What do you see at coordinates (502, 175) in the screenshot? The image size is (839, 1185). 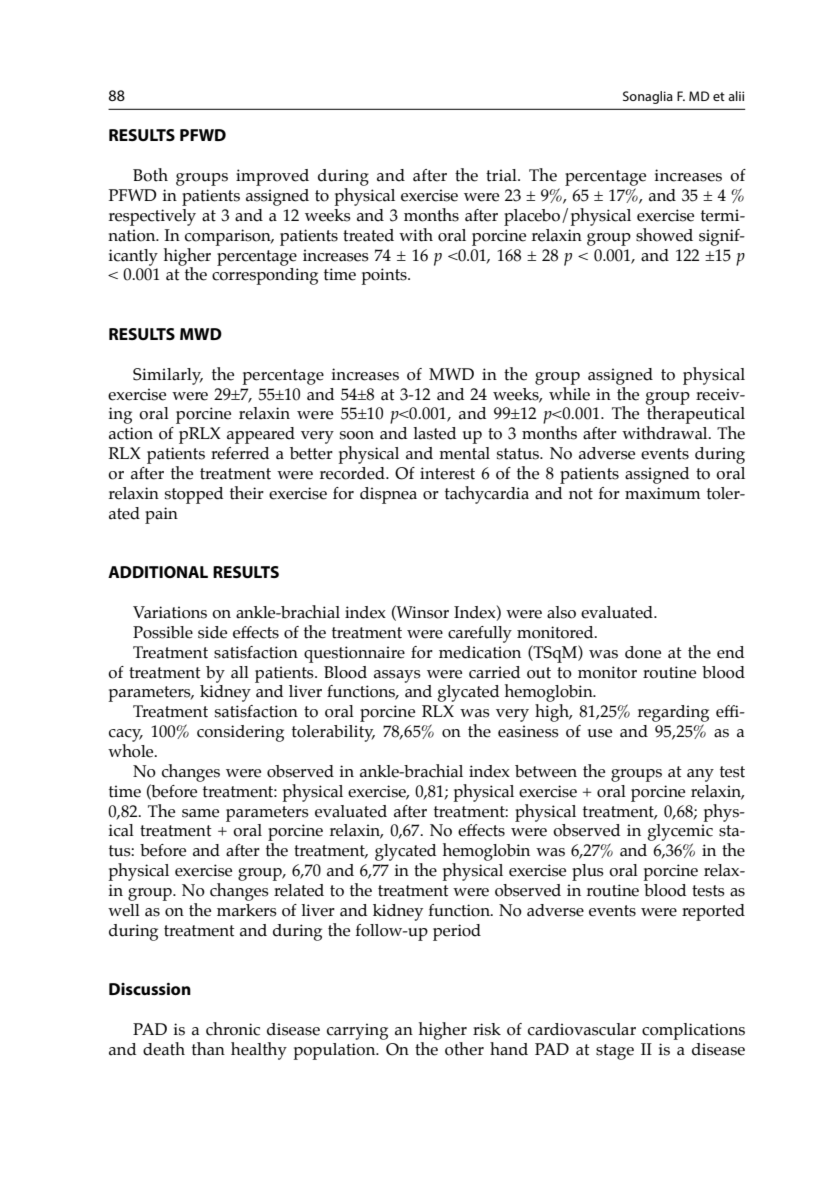 I see `trial` at bounding box center [502, 175].
